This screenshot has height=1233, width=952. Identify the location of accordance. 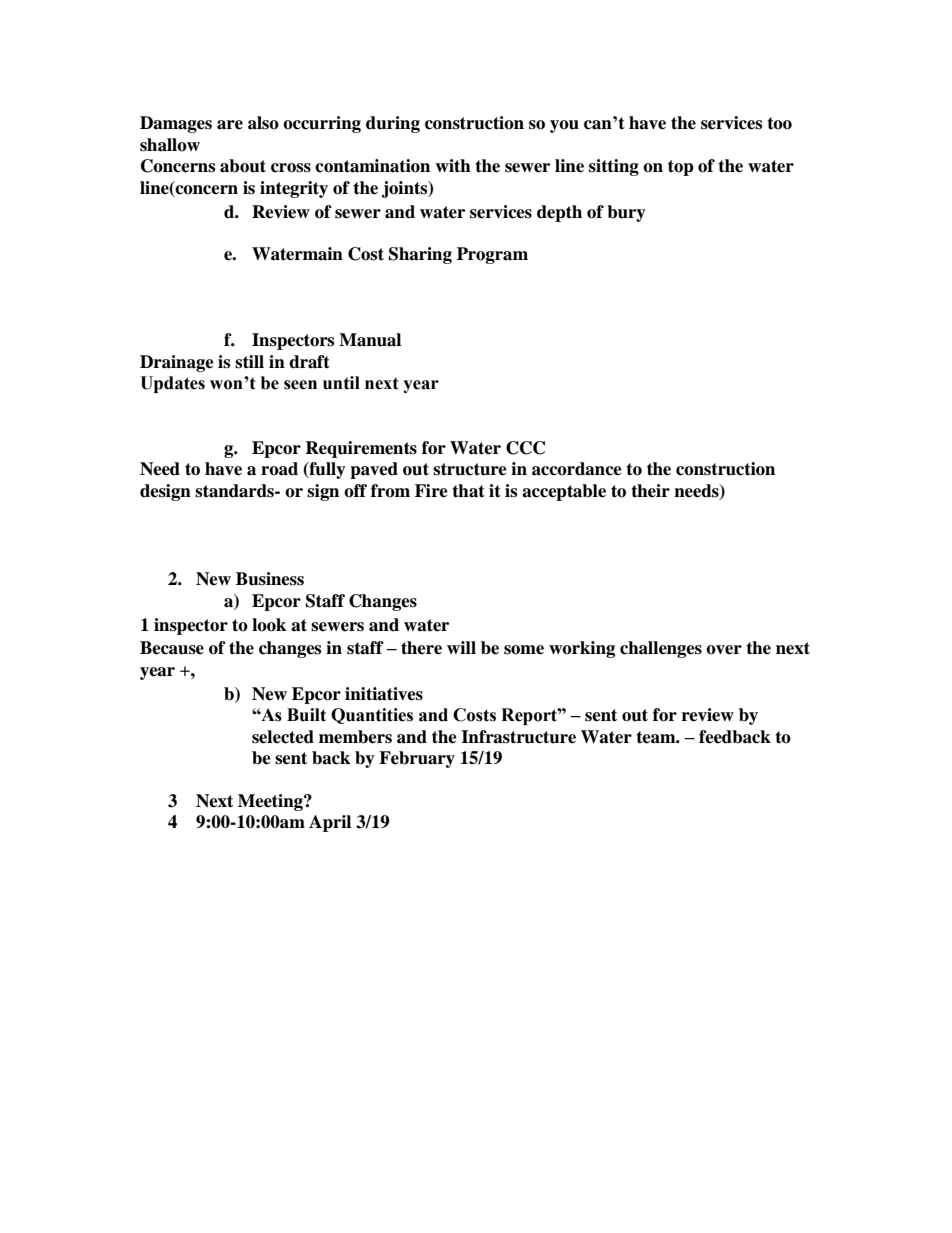
(577, 469).
